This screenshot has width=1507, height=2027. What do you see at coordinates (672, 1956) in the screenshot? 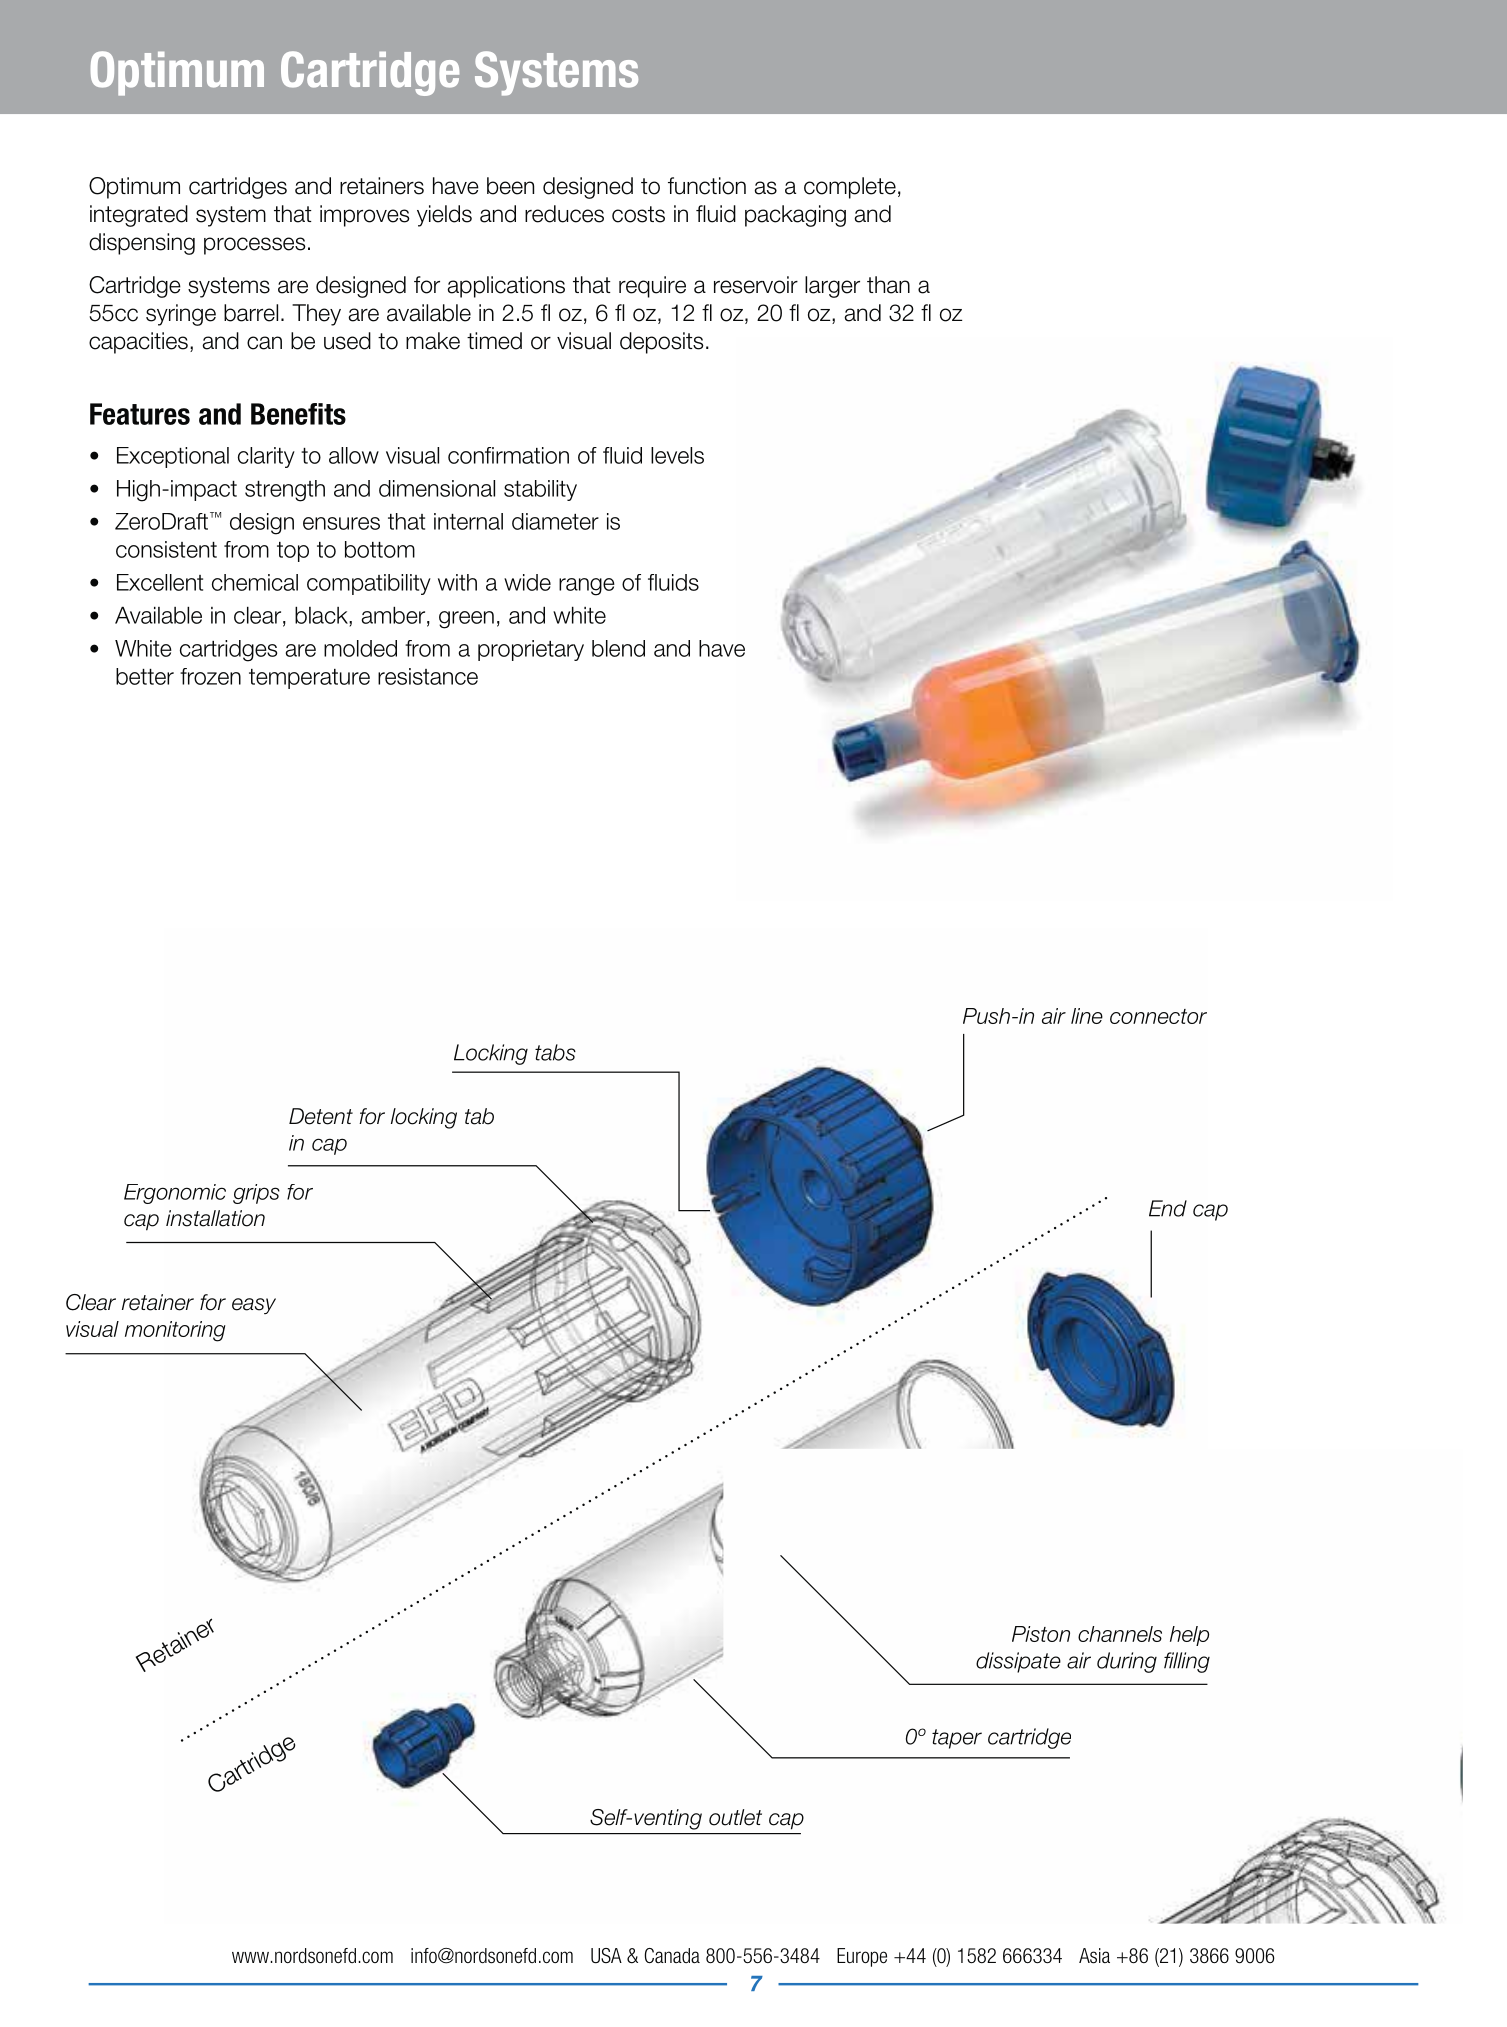
I see `Canada` at bounding box center [672, 1956].
